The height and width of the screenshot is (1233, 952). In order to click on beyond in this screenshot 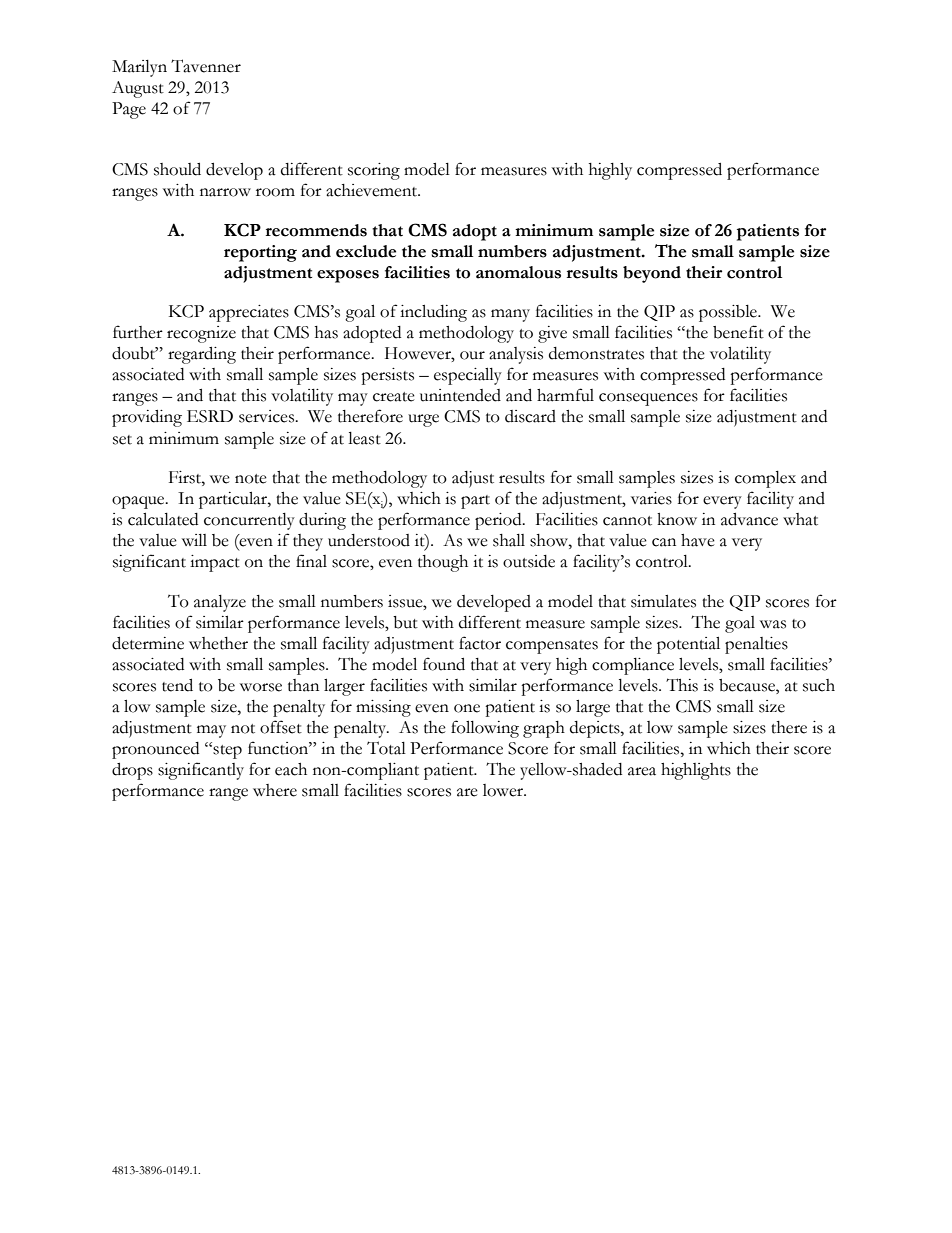, I will do `click(652, 274)`.
